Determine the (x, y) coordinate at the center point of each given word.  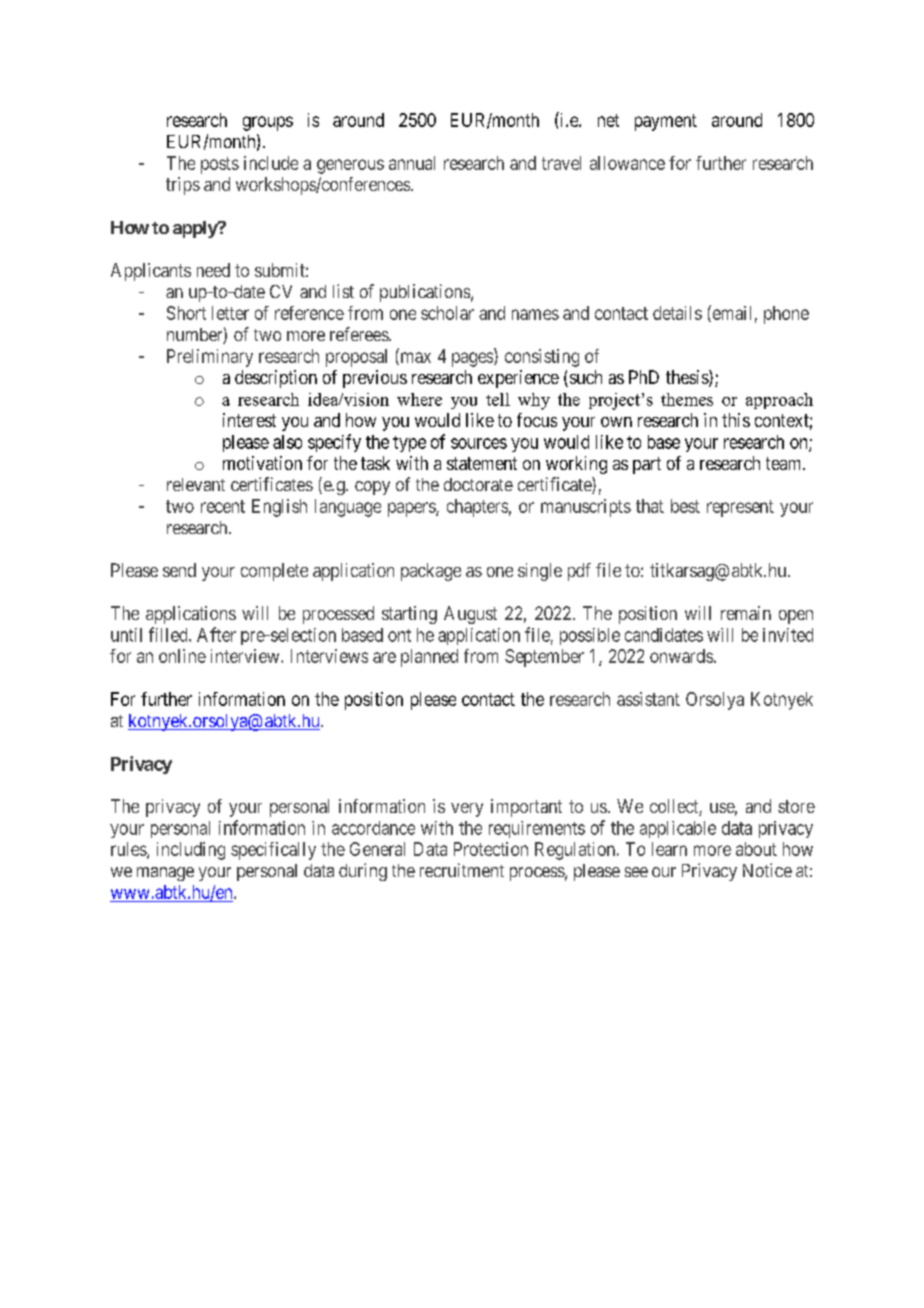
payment (666, 122)
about (756, 849)
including (191, 851)
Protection (491, 849)
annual (412, 163)
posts (220, 165)
